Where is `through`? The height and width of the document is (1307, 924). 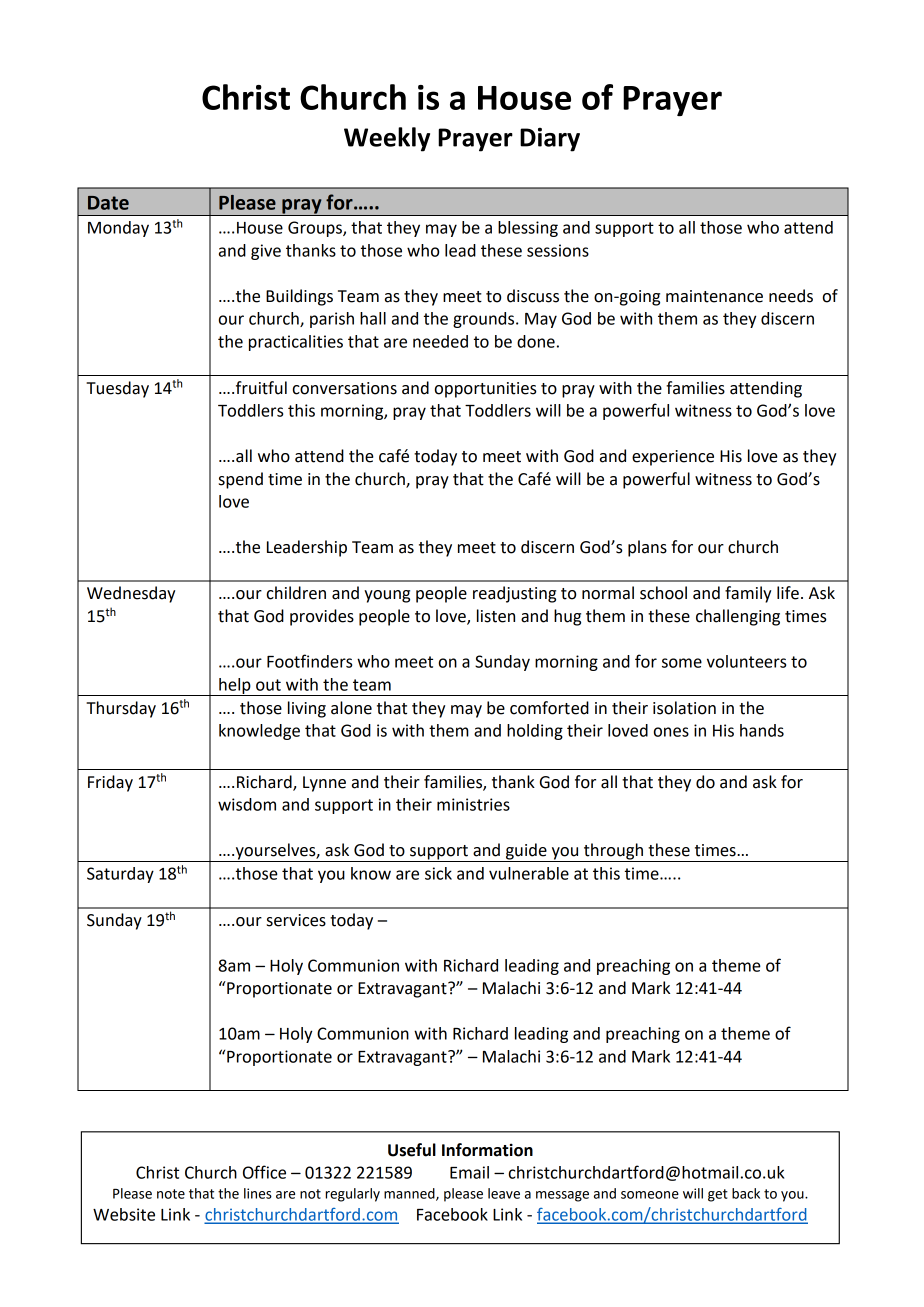 through is located at coordinates (613, 852).
